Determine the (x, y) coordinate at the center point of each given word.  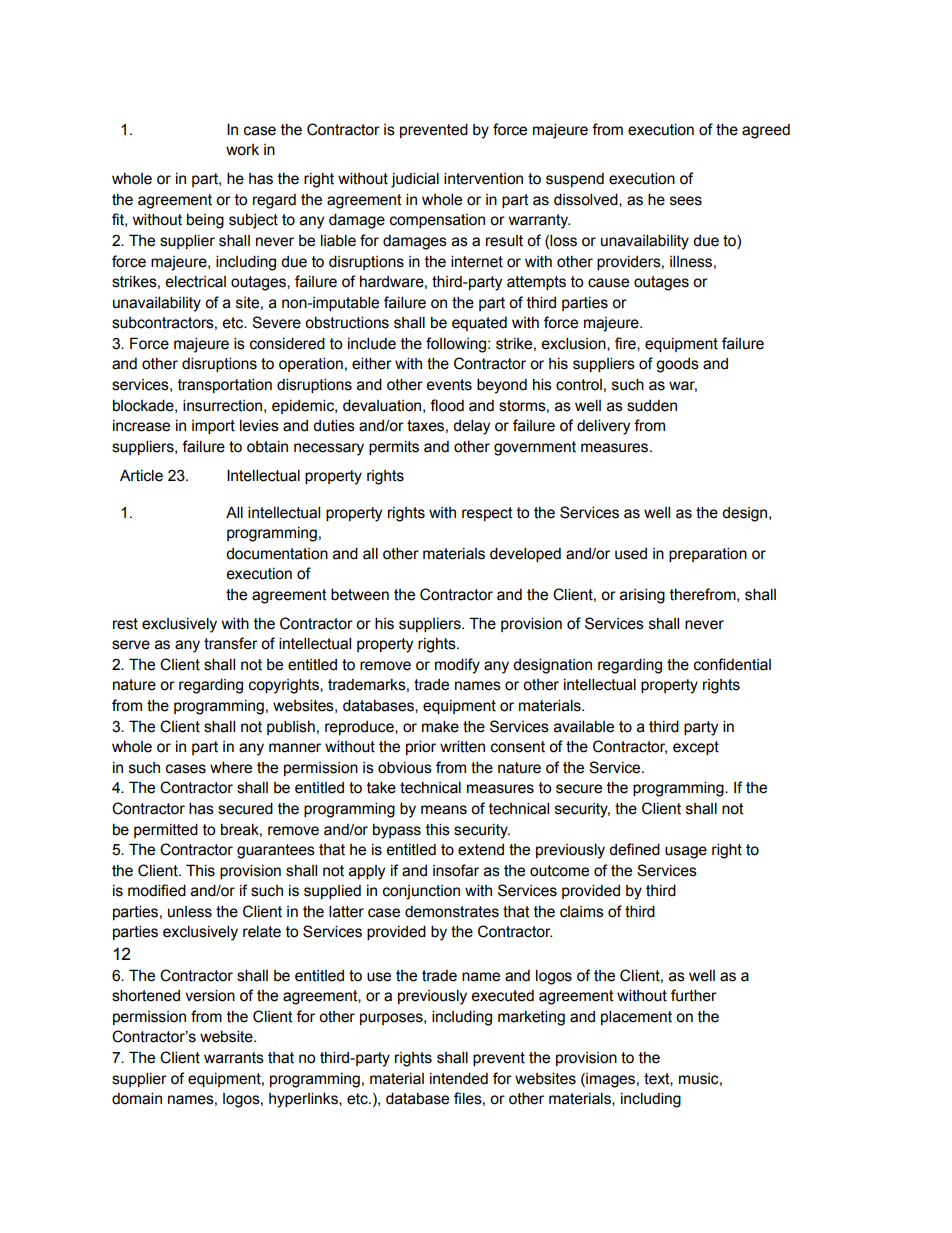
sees (686, 201)
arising (642, 596)
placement (636, 1017)
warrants (234, 1058)
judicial (415, 180)
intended (459, 1078)
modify (457, 666)
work (242, 150)
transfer (231, 643)
